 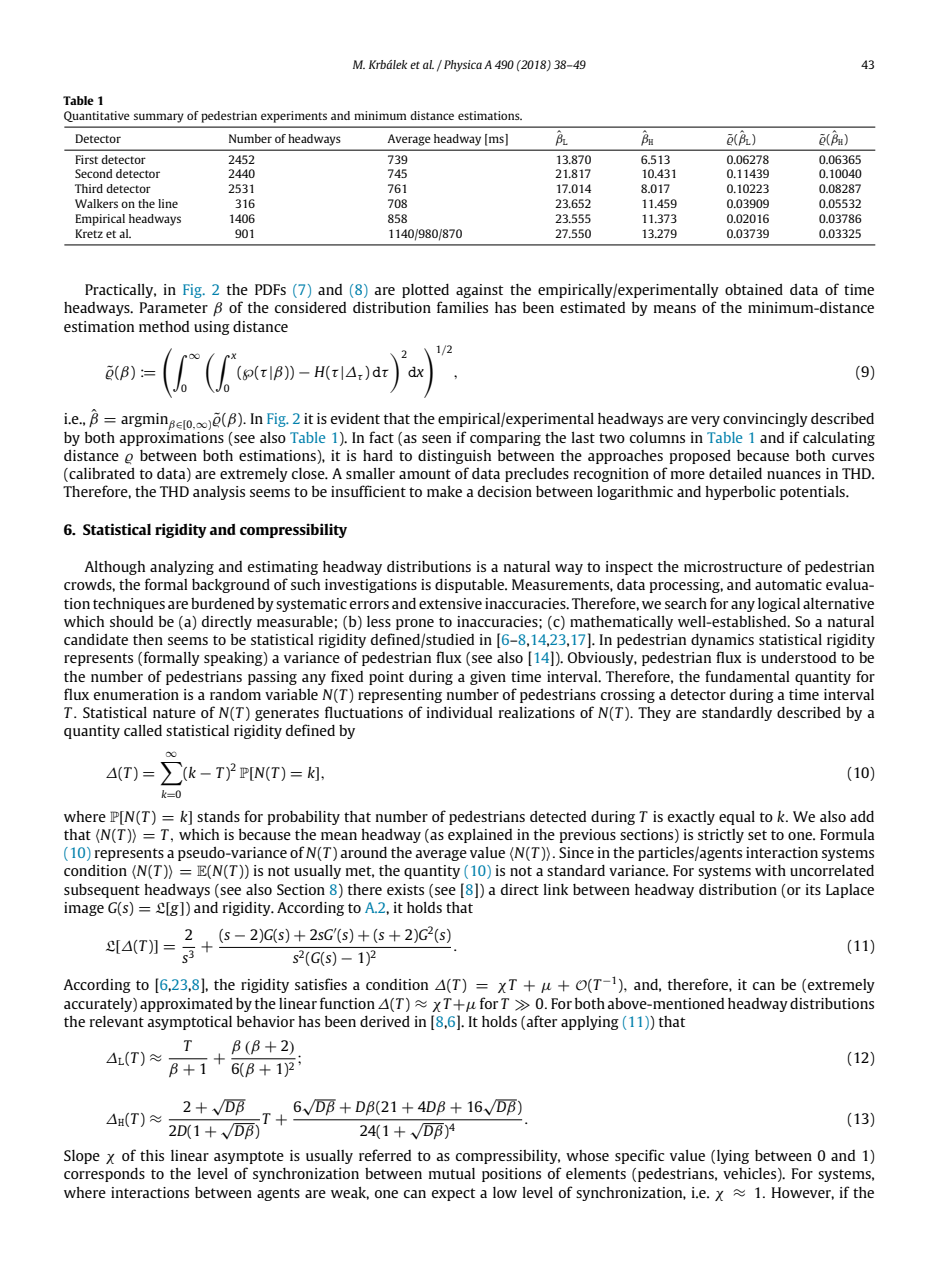 What do you see at coordinates (152, 1155) in the page?
I see `this` at bounding box center [152, 1155].
